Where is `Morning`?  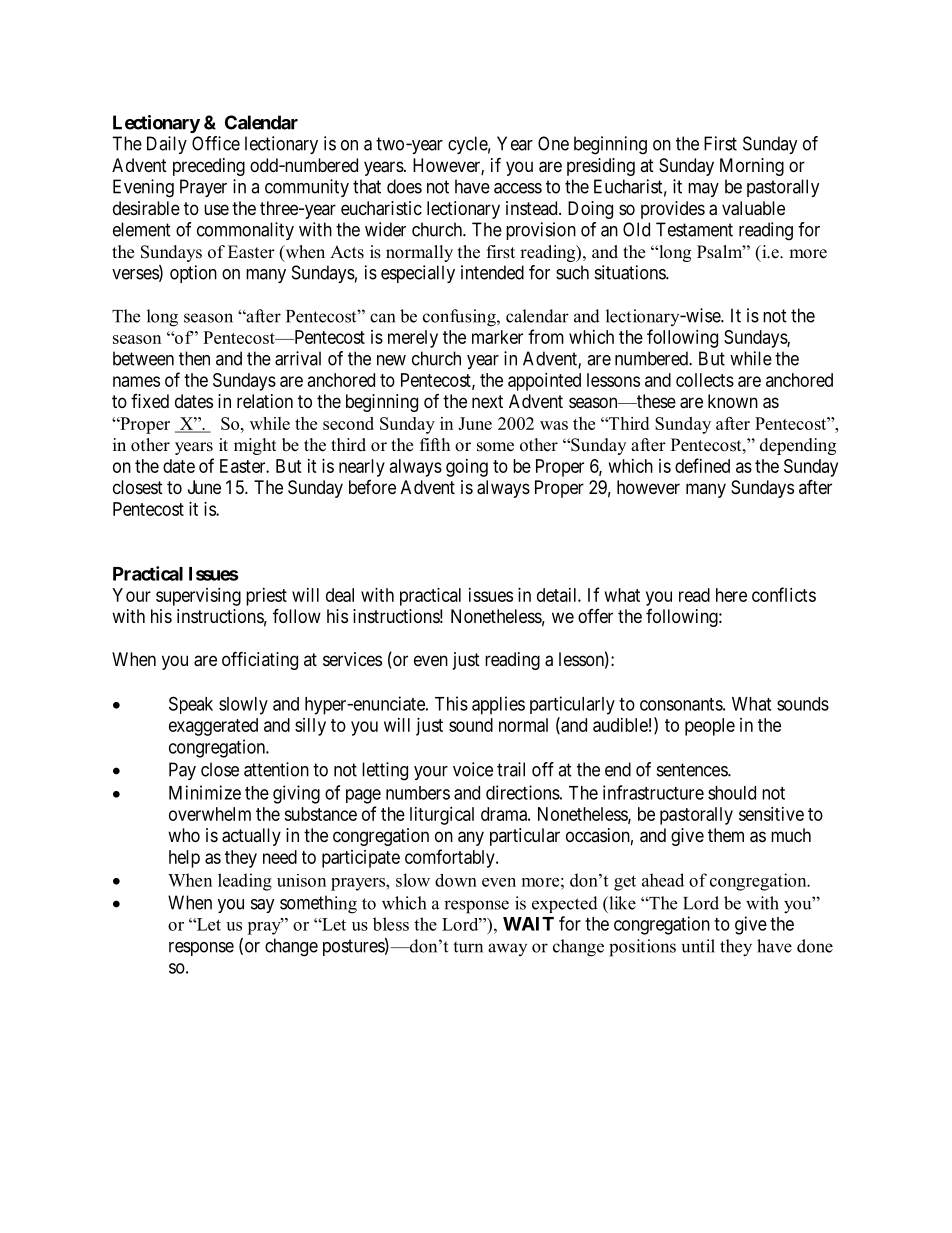 Morning is located at coordinates (752, 167).
